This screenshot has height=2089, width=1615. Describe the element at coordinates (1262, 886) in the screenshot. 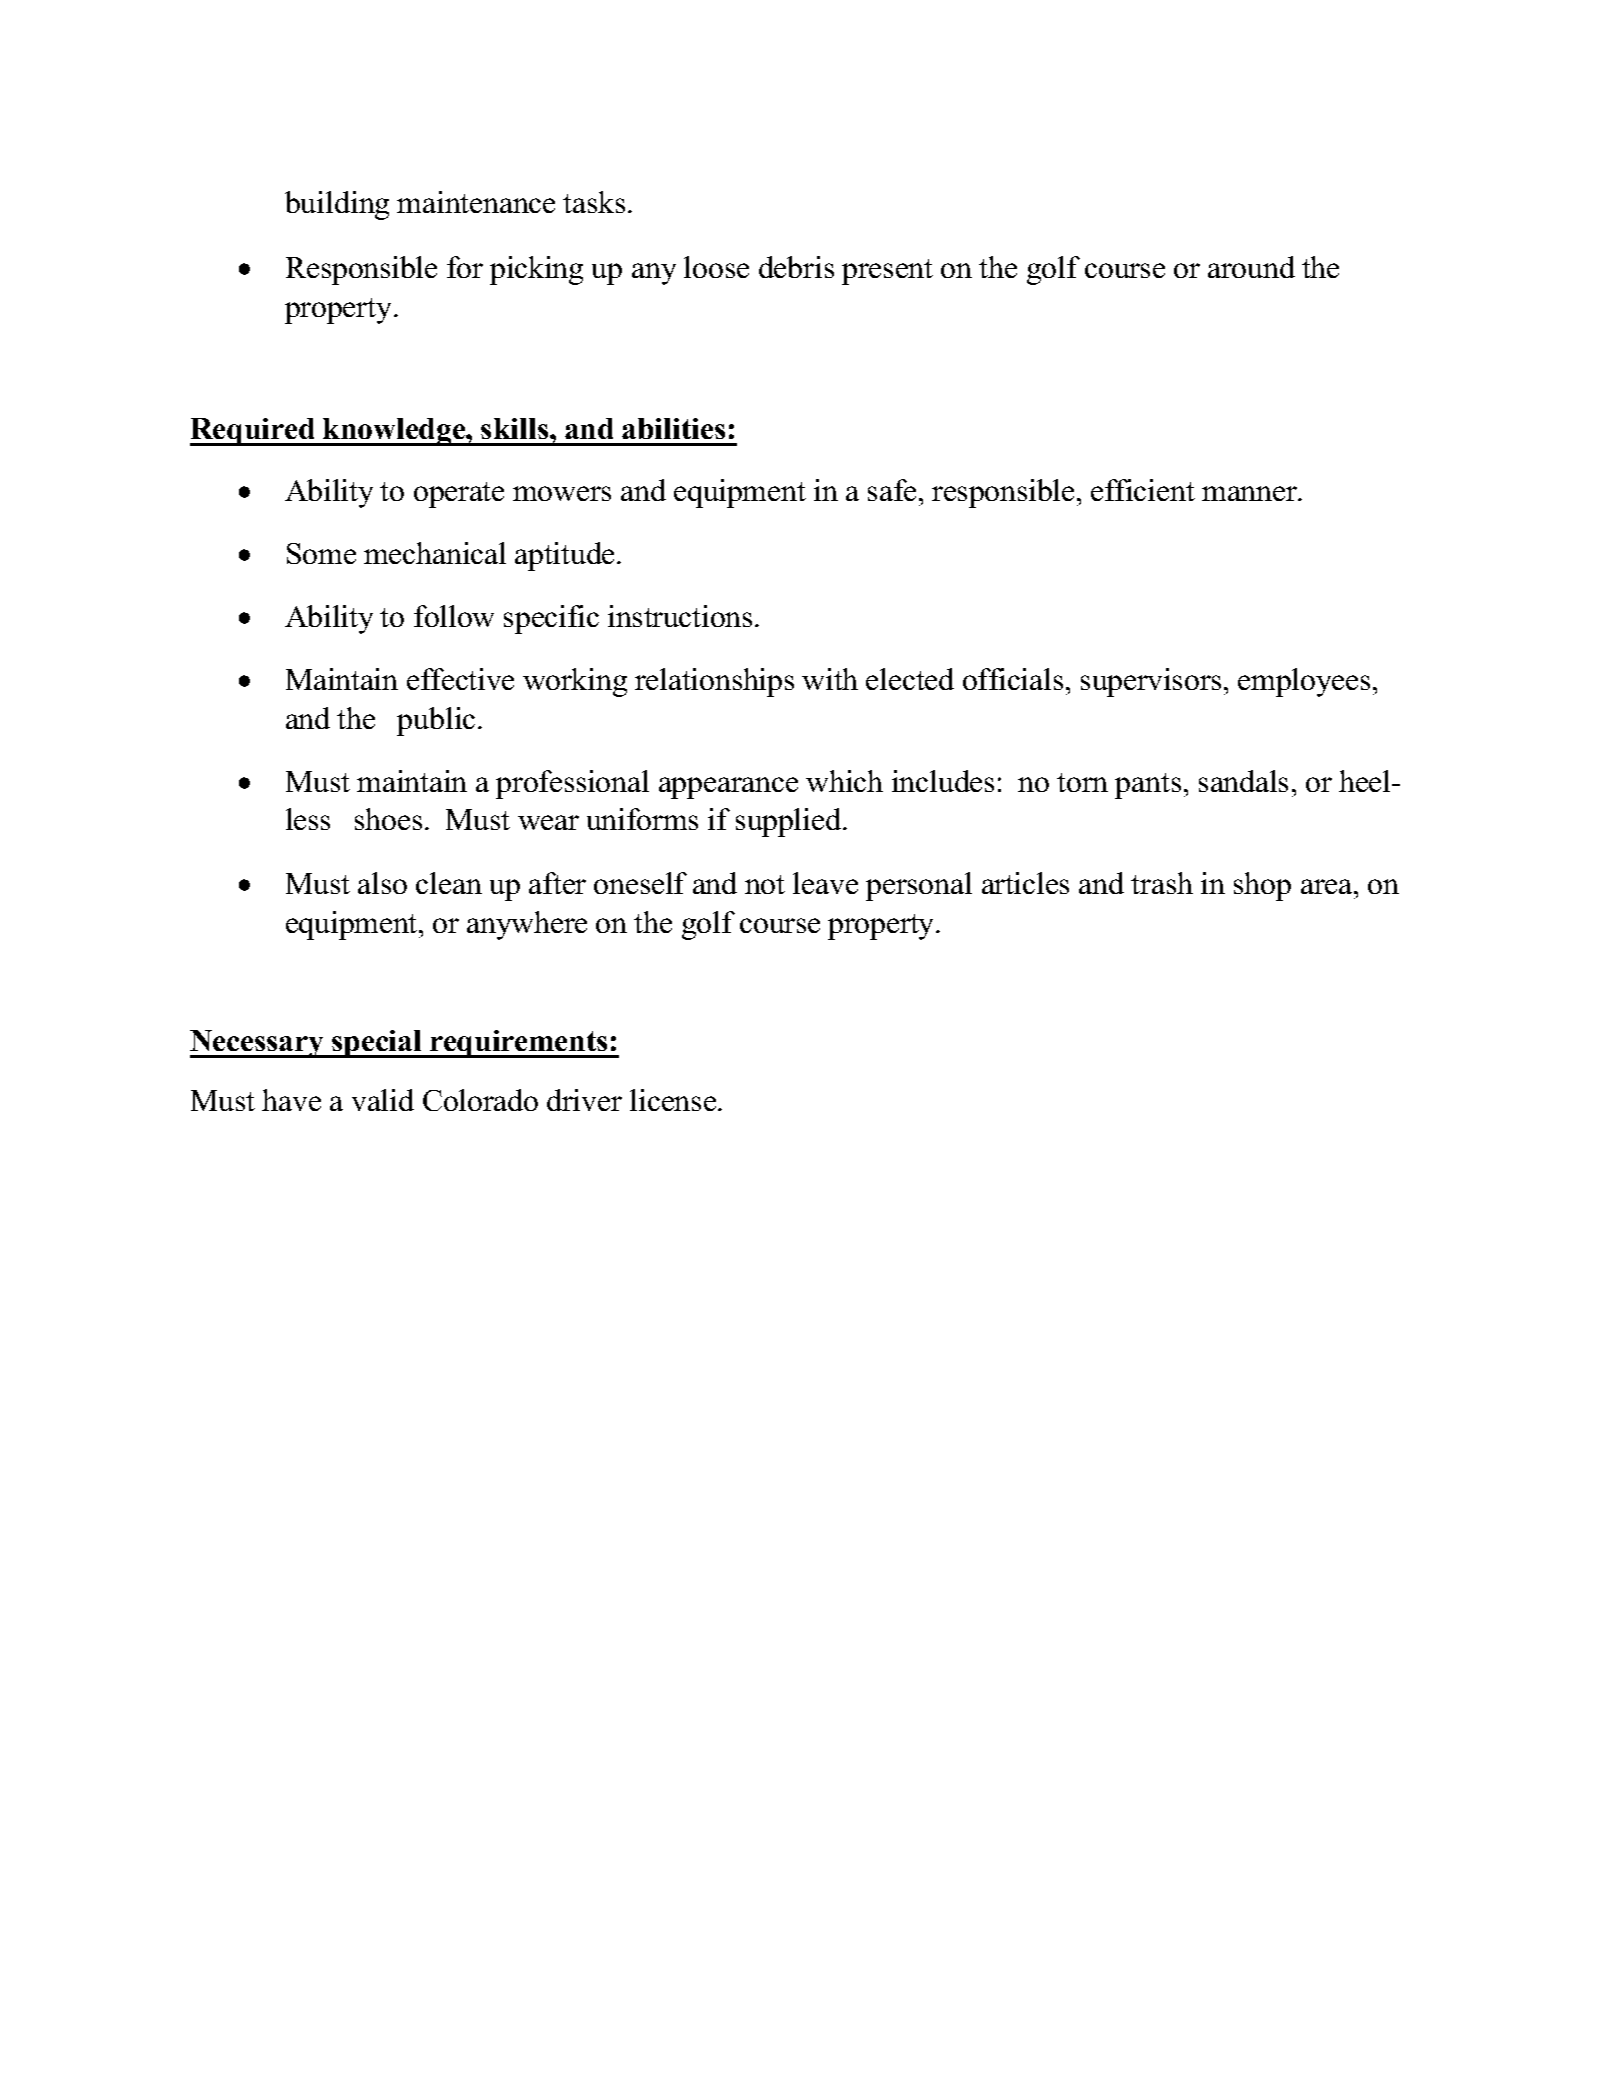

I see `shop` at that location.
